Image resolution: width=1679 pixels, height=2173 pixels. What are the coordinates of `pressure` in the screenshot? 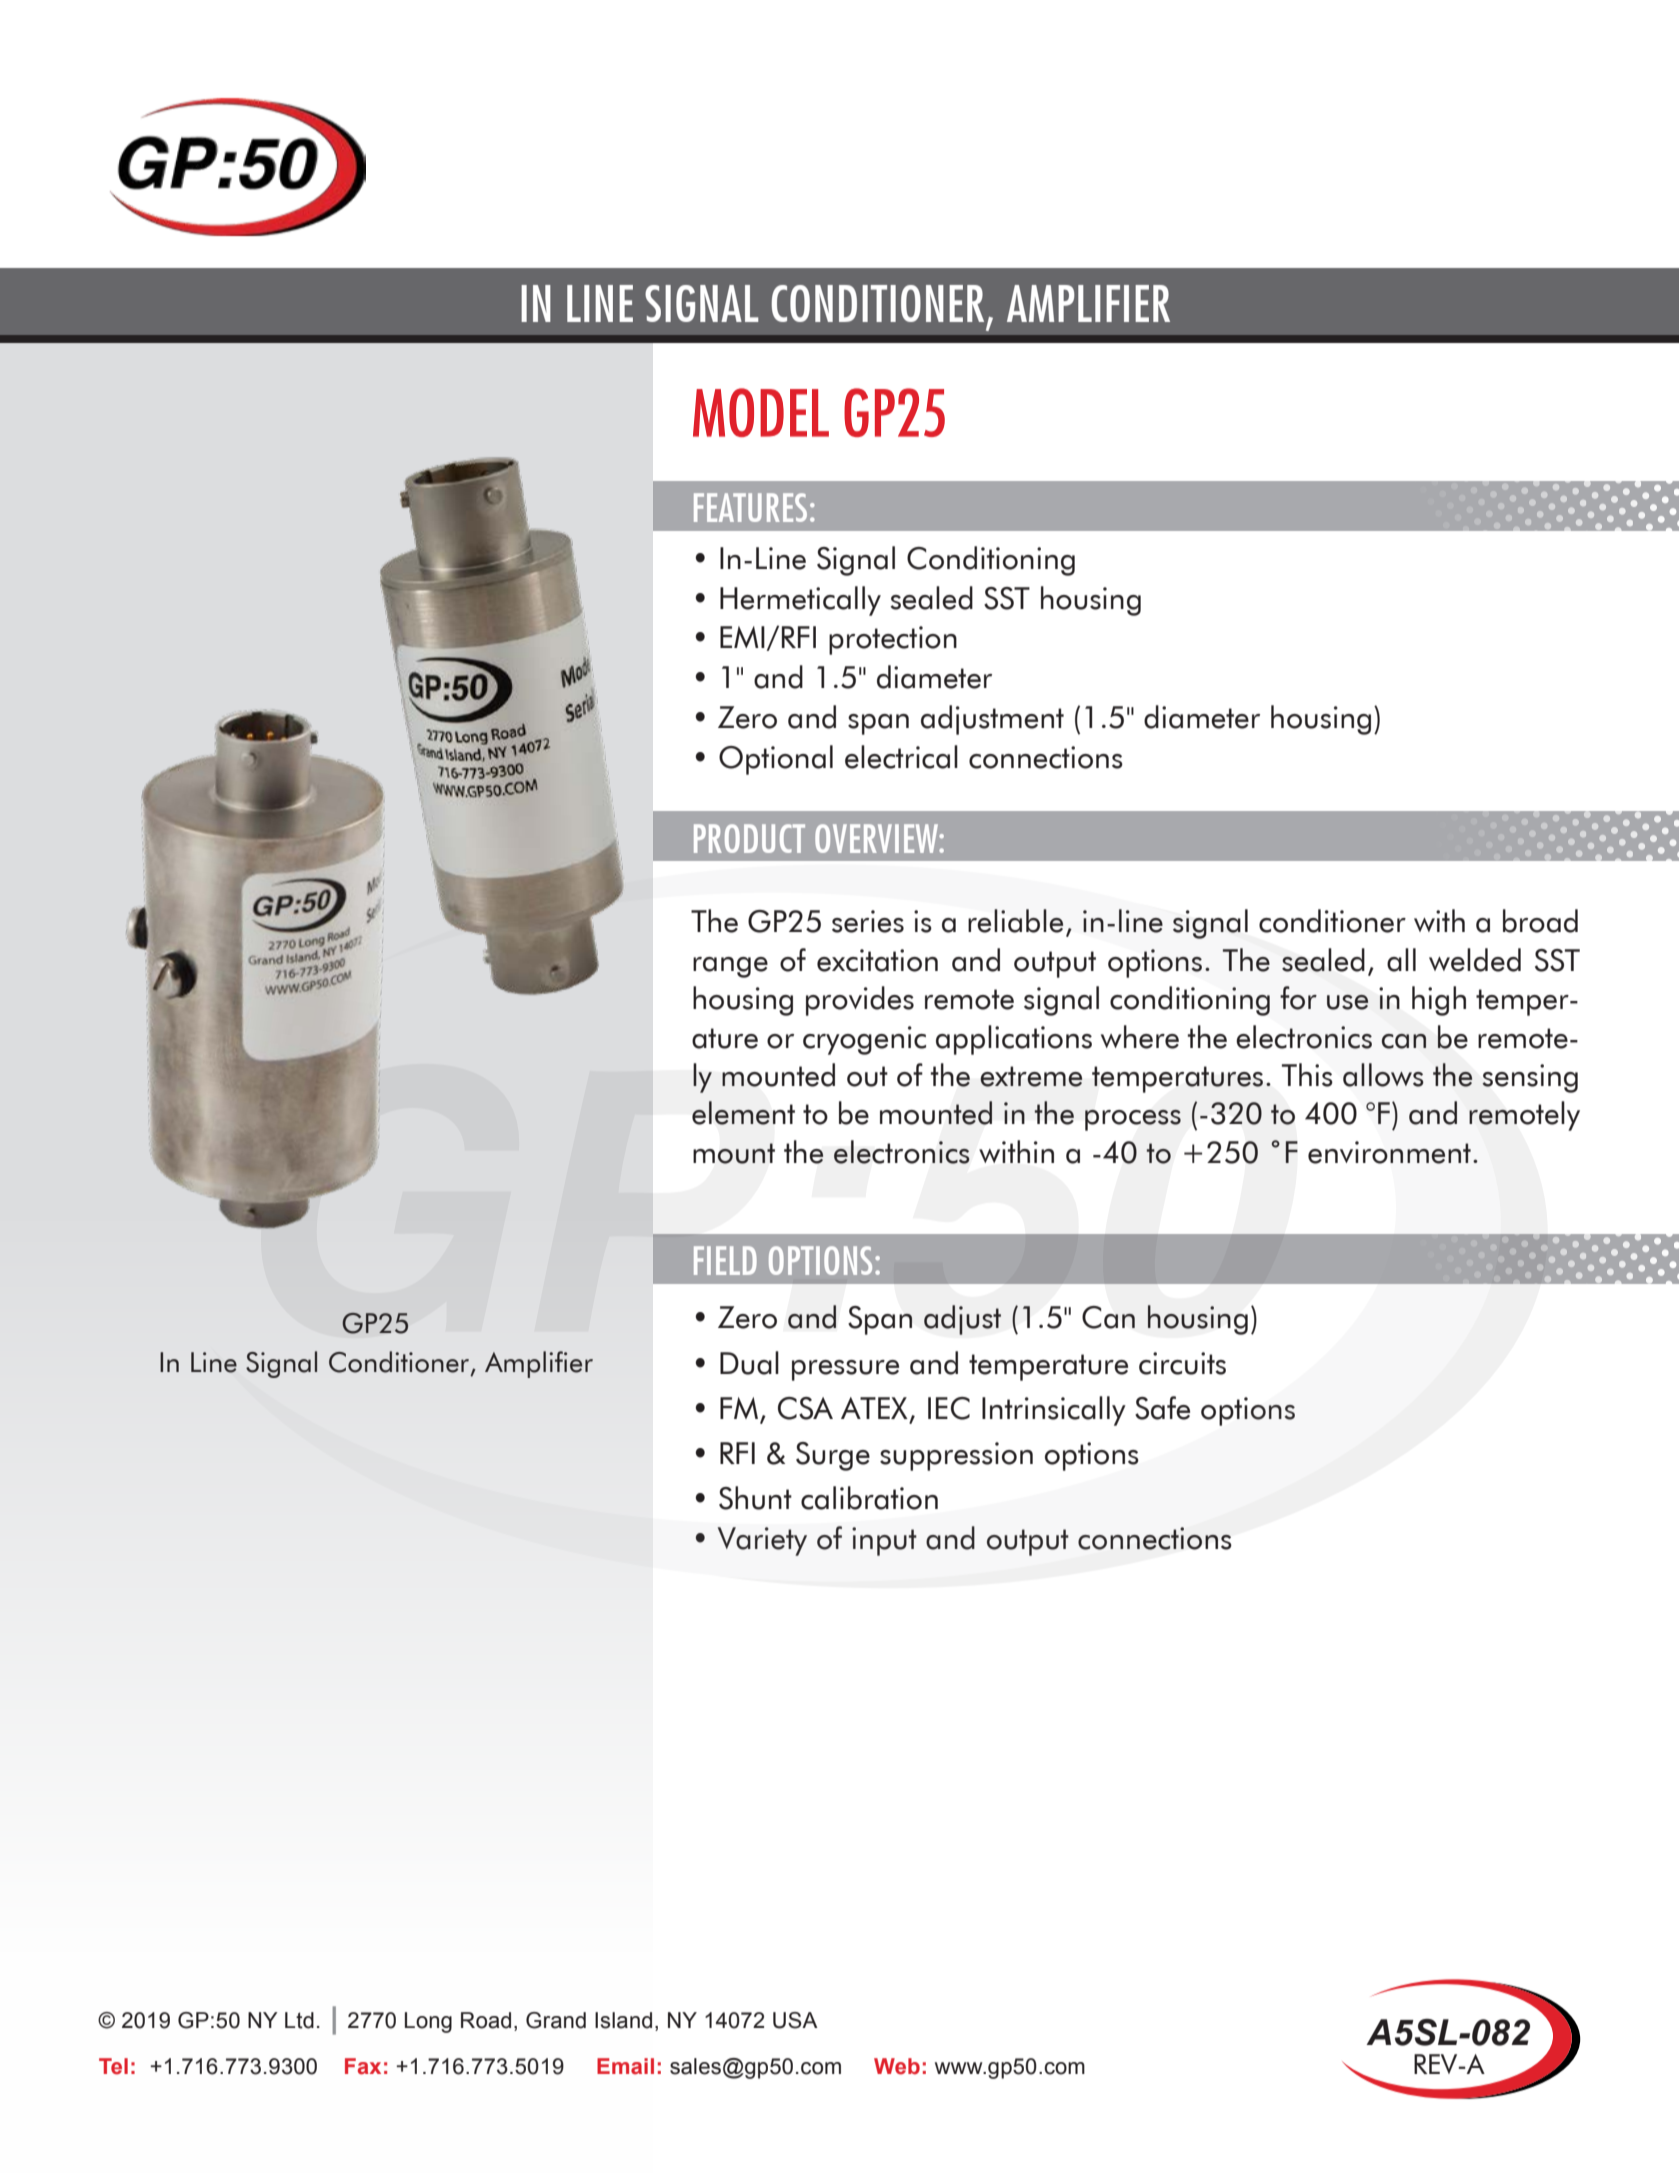 It's located at (845, 1370).
